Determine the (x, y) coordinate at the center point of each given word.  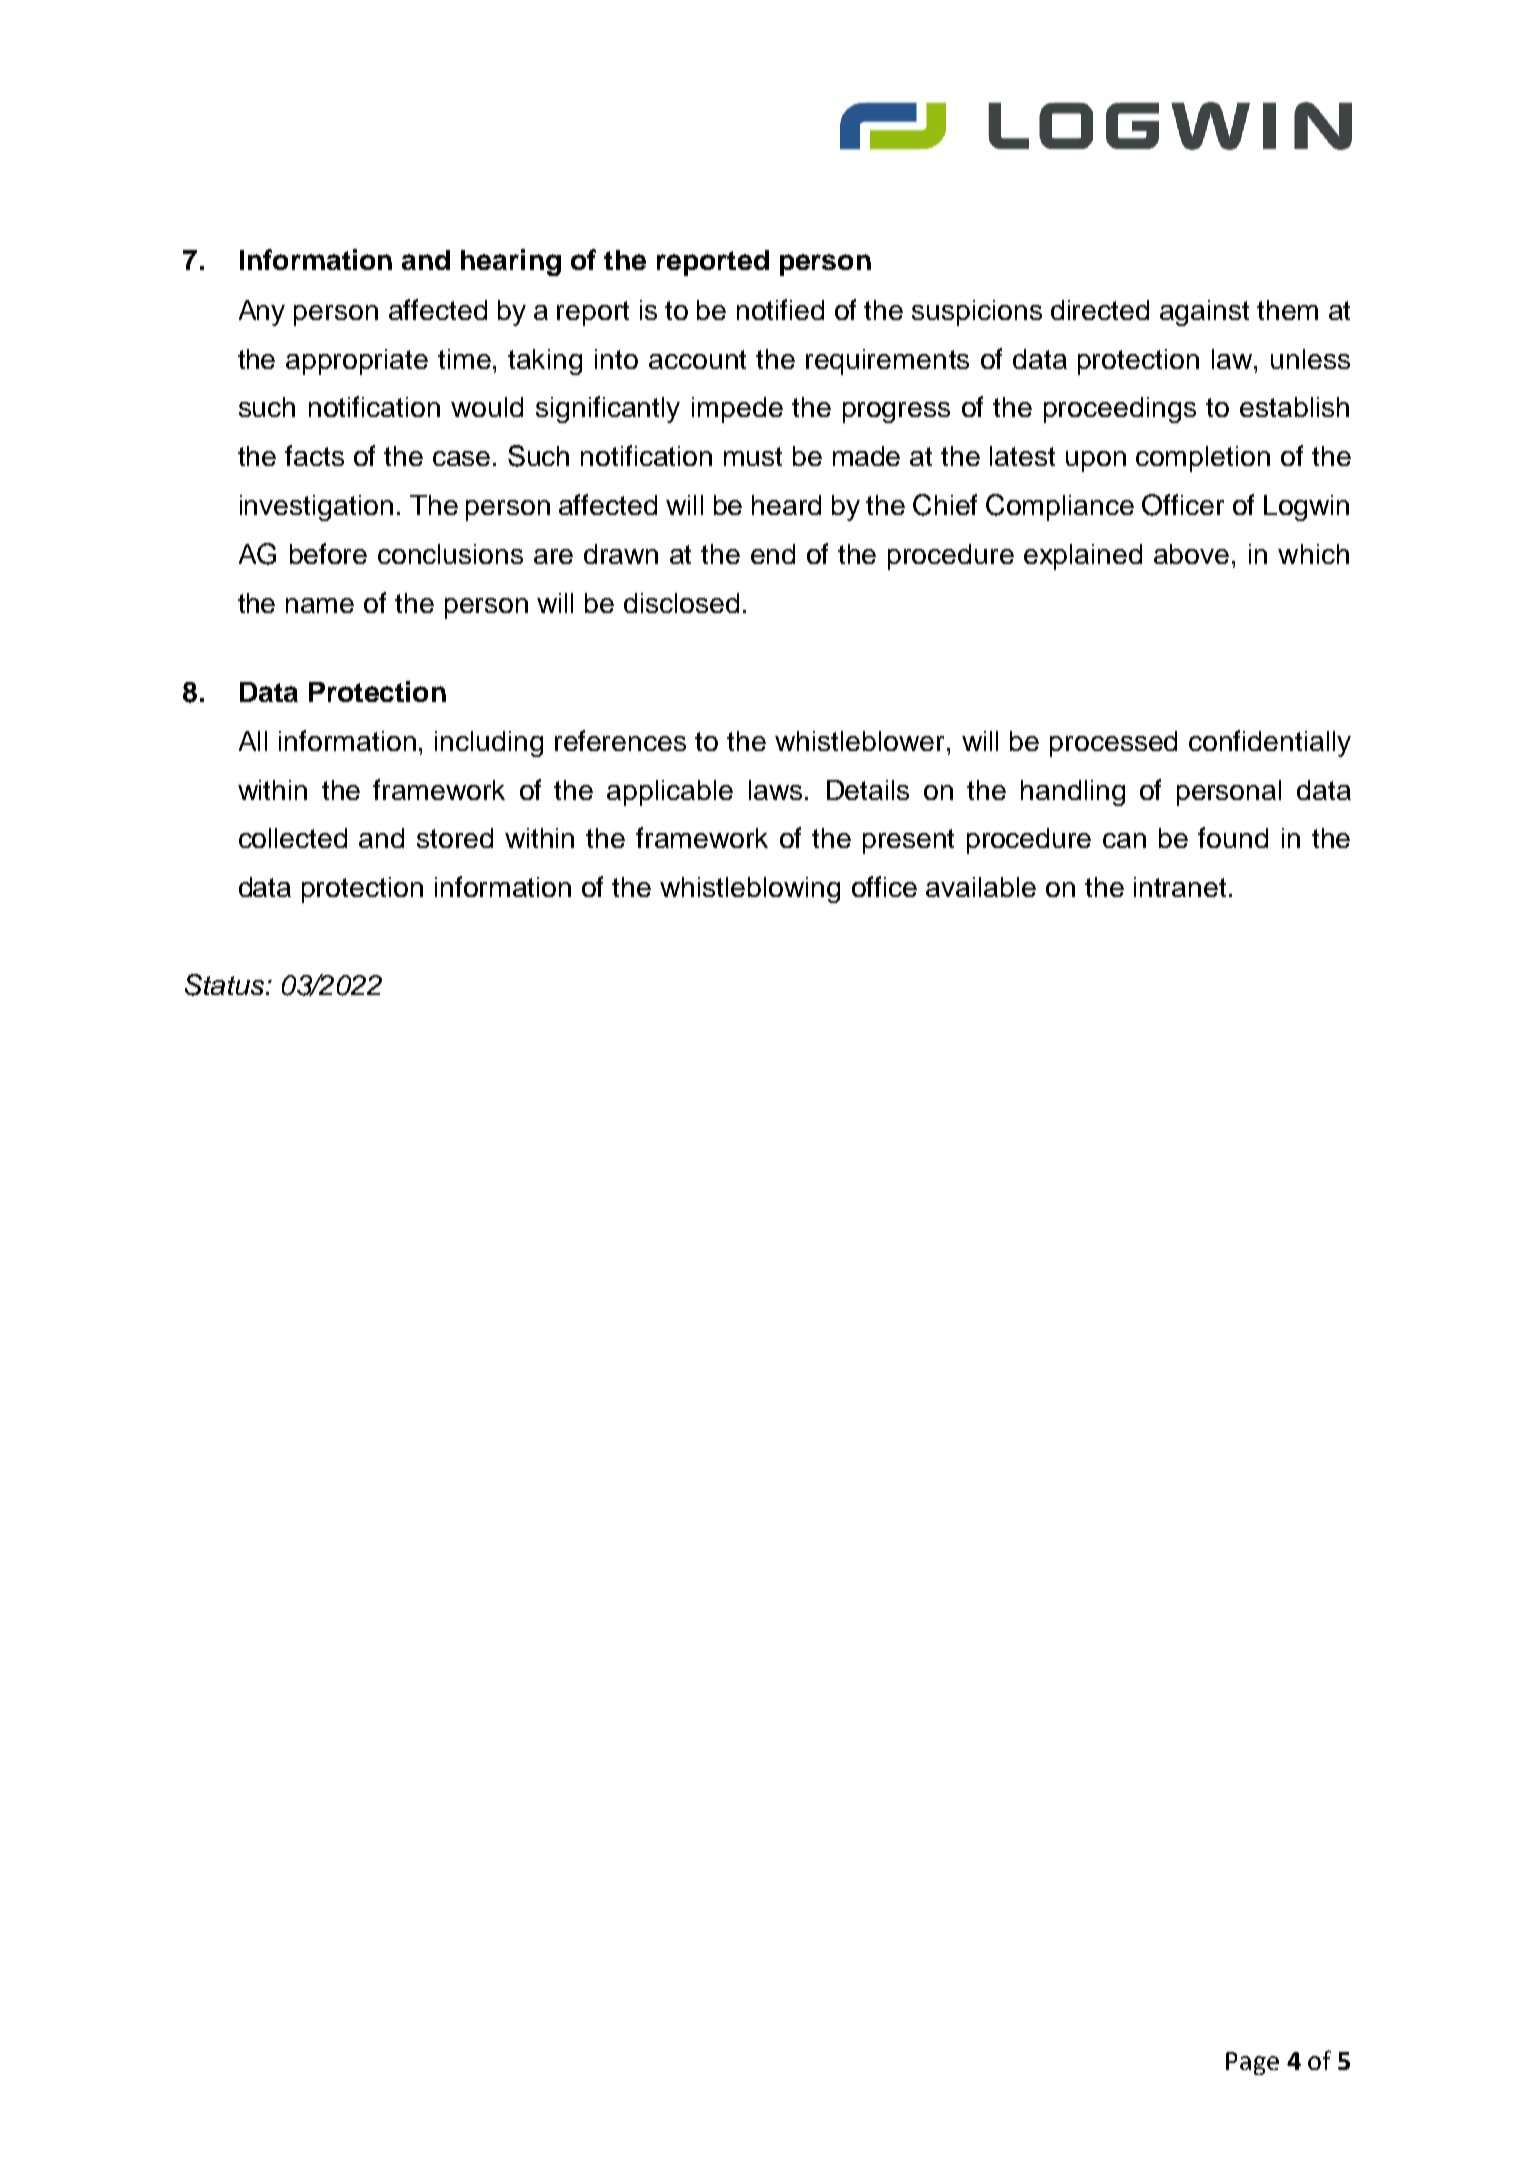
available (981, 887)
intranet (1180, 887)
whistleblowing (750, 890)
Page (1252, 2063)
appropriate (357, 362)
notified (780, 309)
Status (224, 985)
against (1204, 313)
